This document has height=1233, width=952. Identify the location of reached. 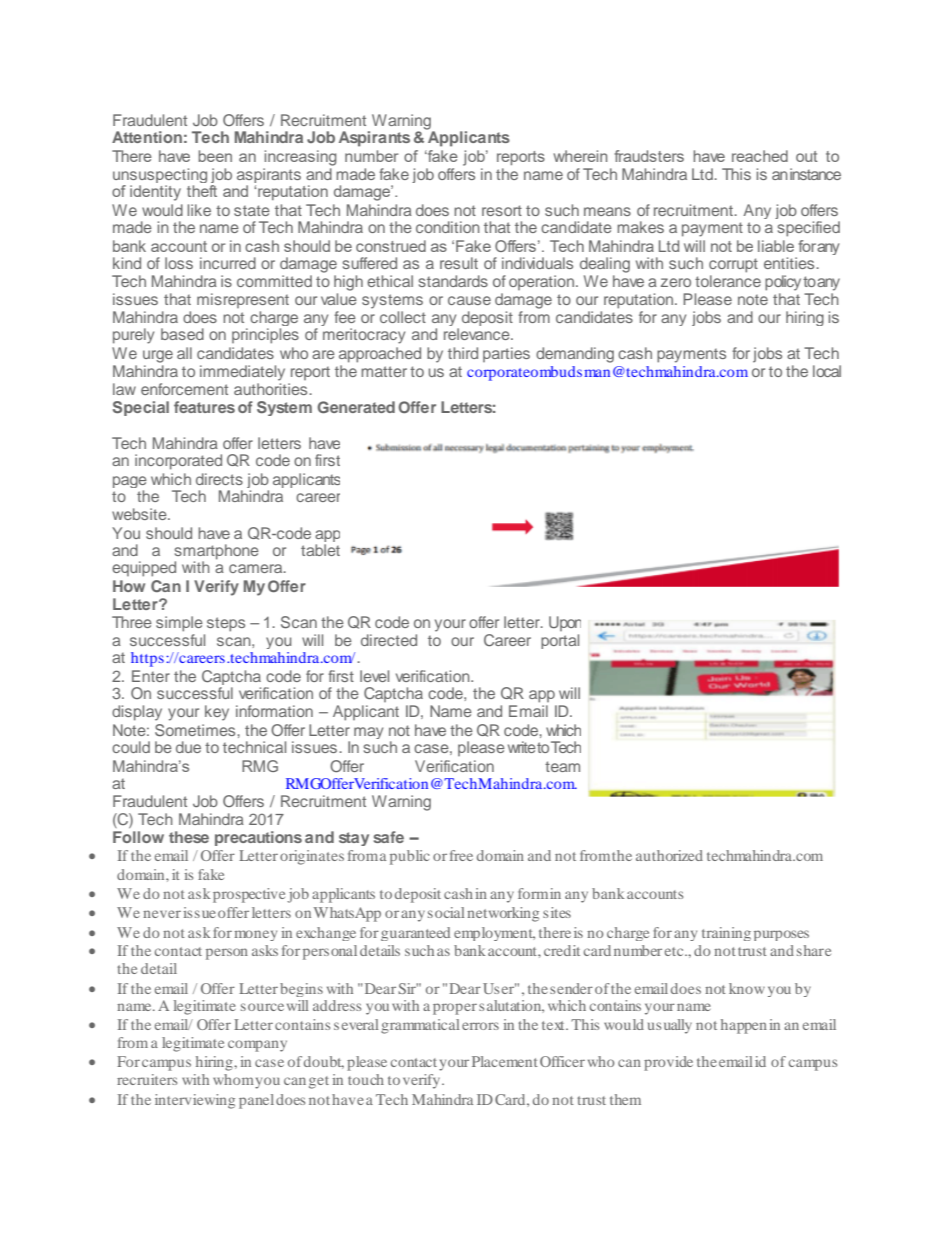
(760, 156).
